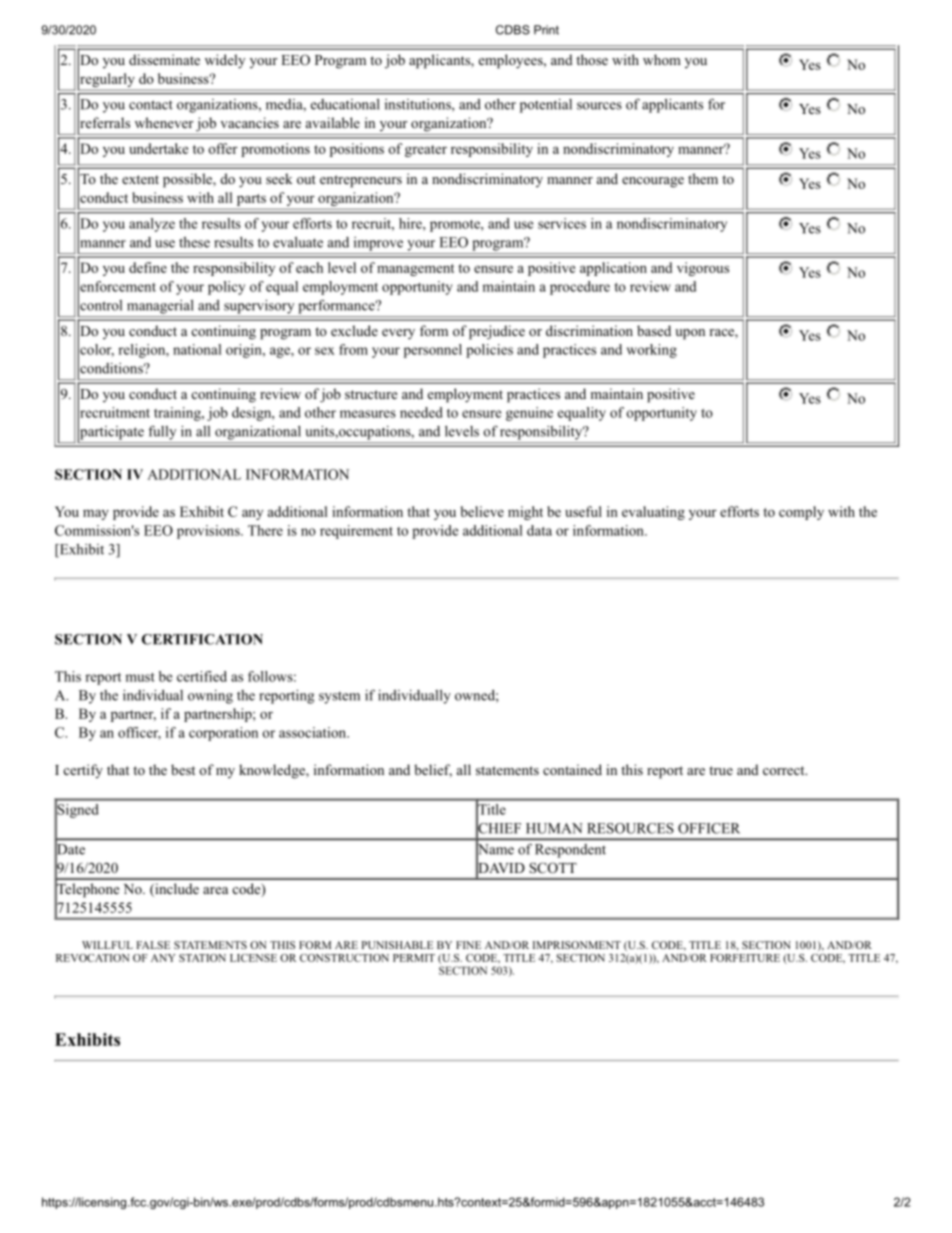 This screenshot has height=1233, width=952. Describe the element at coordinates (164, 59) in the screenshot. I see `disseminate` at that location.
